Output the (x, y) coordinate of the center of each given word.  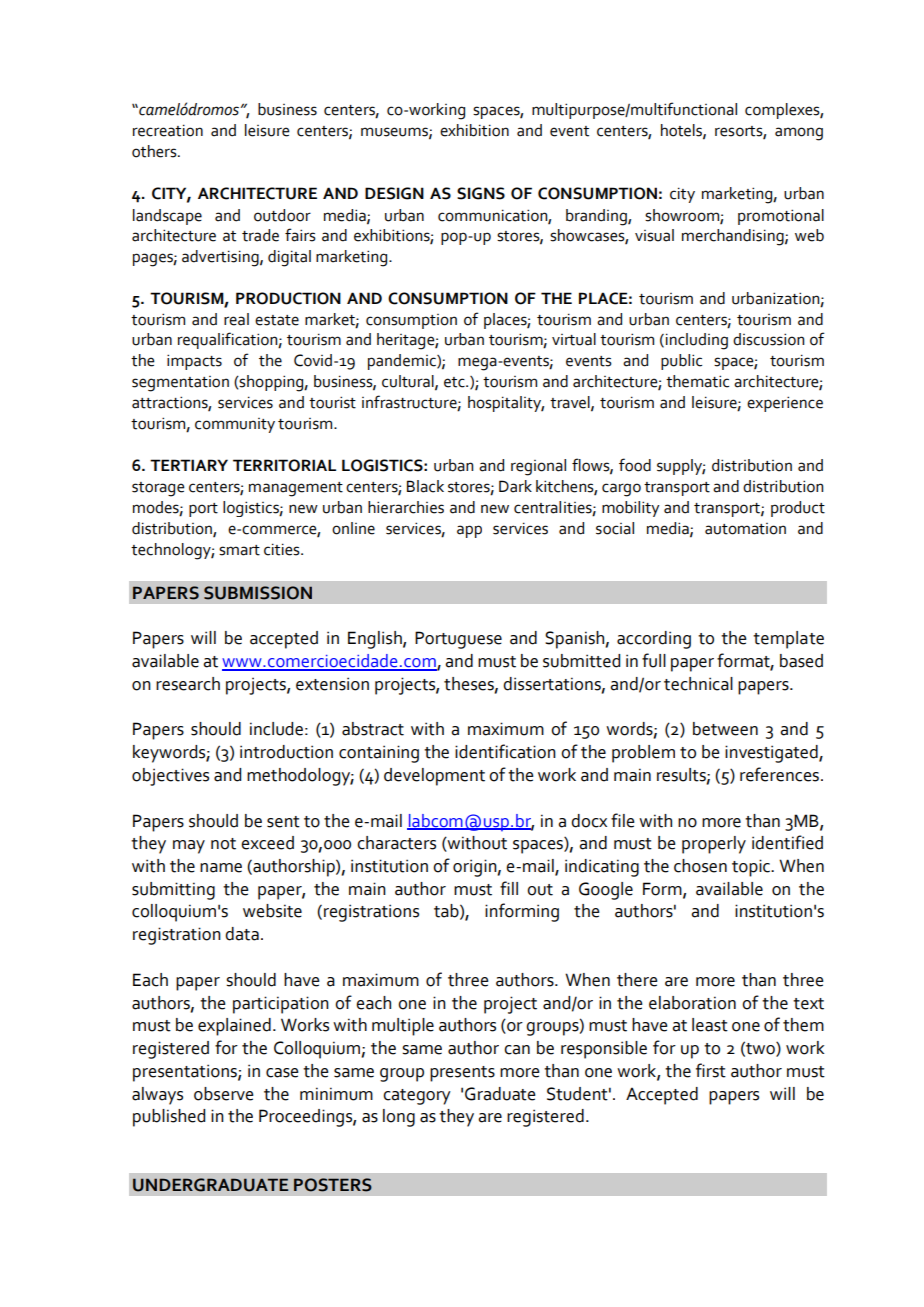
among (799, 134)
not (223, 844)
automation (745, 529)
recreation (168, 130)
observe (224, 1094)
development (434, 777)
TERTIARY (189, 465)
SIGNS (481, 193)
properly (714, 845)
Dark (515, 486)
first (711, 1070)
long (399, 1118)
